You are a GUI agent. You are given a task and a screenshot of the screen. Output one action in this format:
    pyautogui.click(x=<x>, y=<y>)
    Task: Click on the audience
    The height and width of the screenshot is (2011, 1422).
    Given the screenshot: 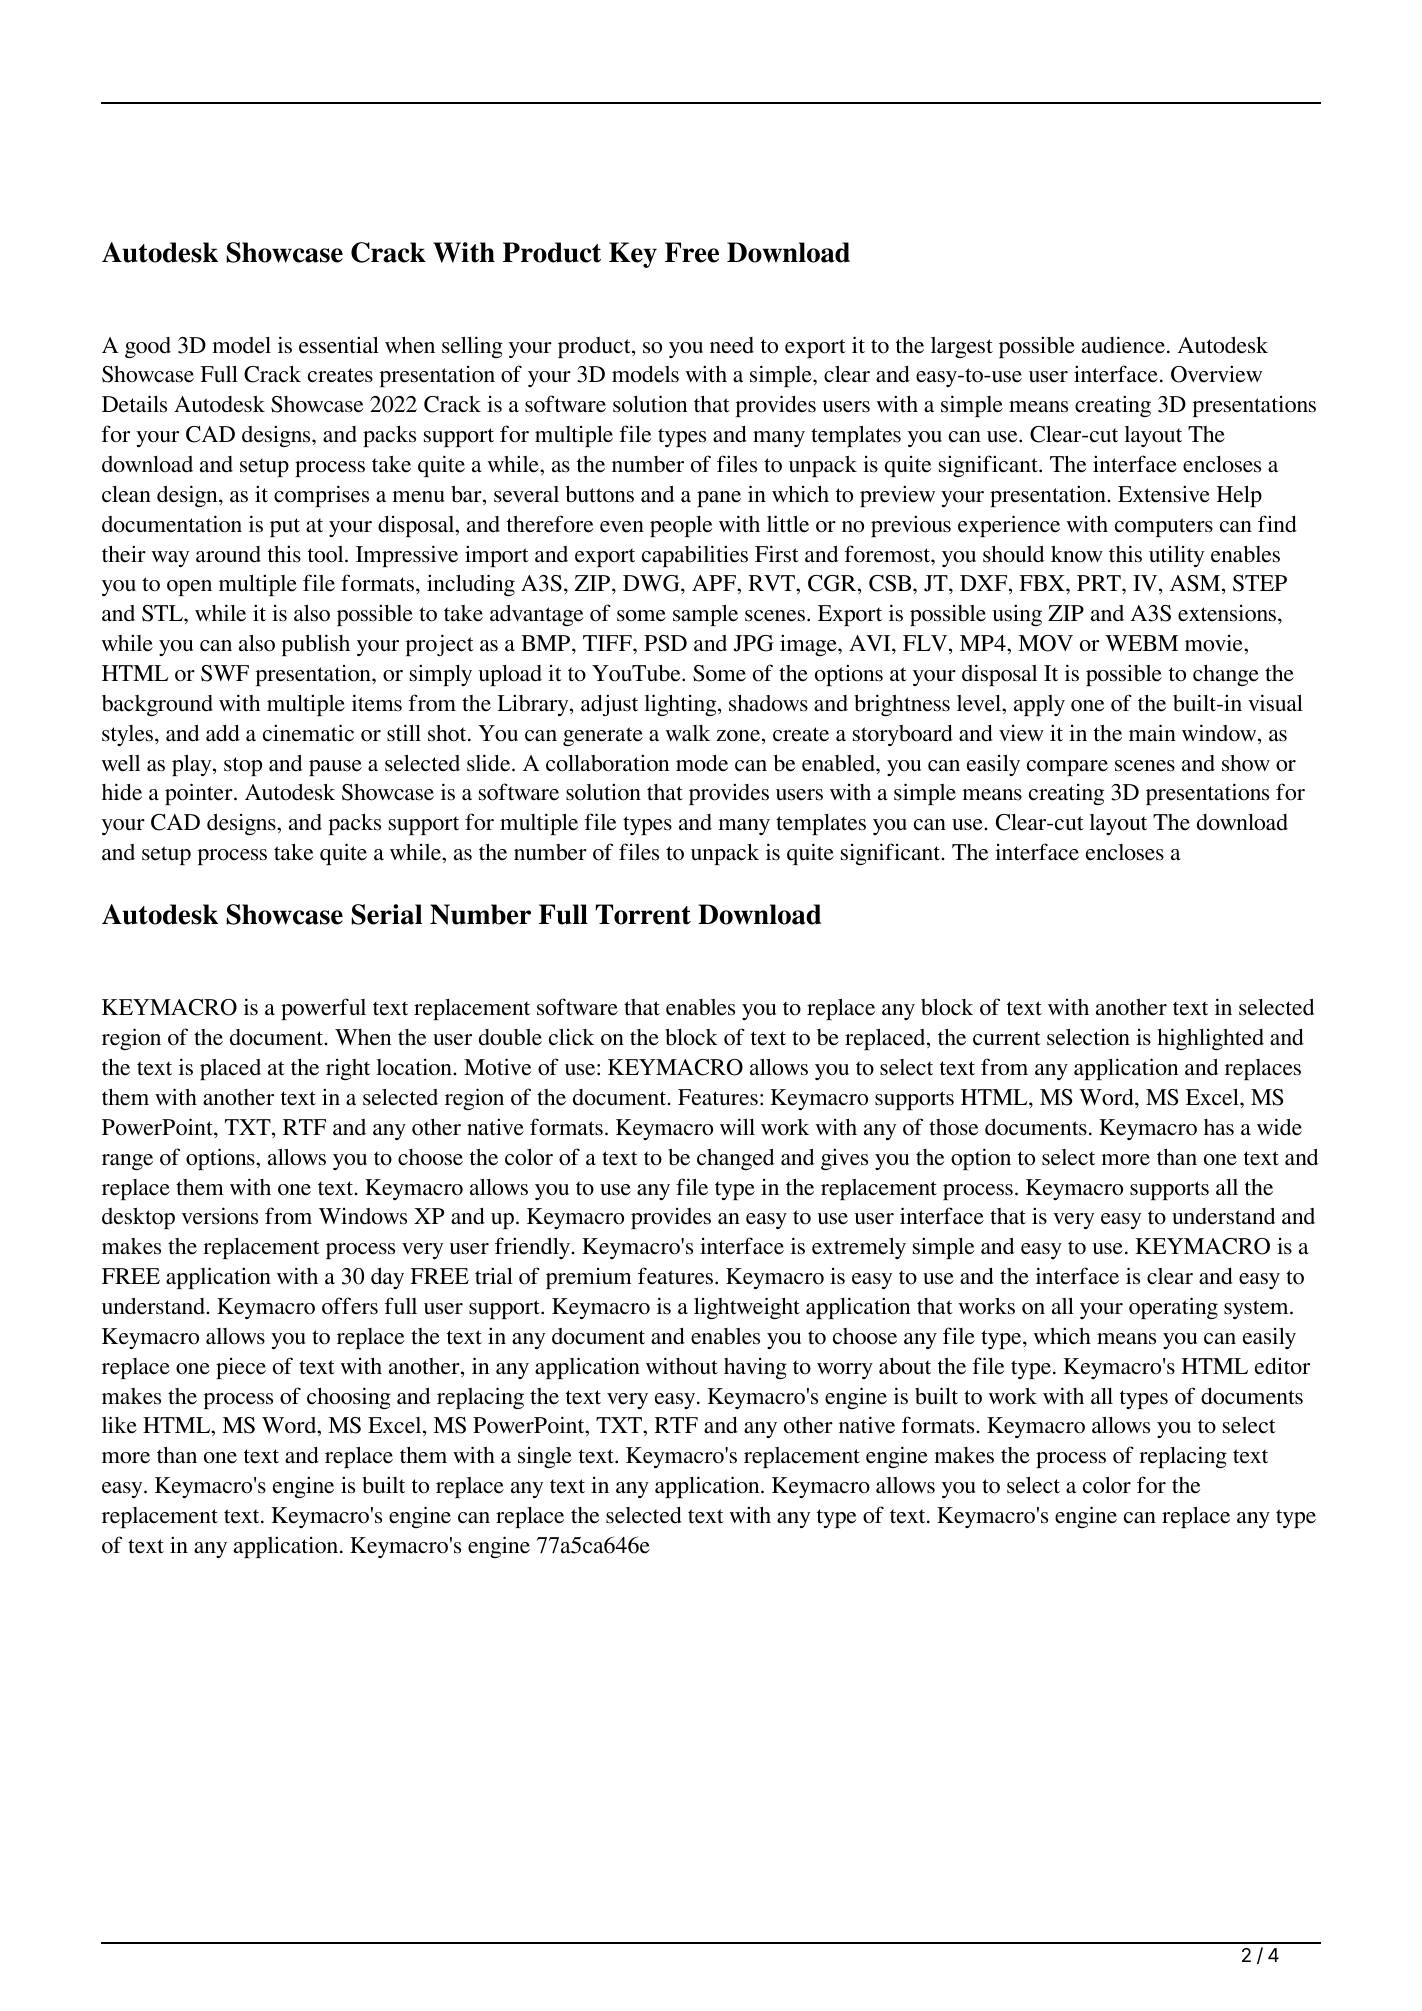 What is the action you would take?
    pyautogui.click(x=1123, y=345)
